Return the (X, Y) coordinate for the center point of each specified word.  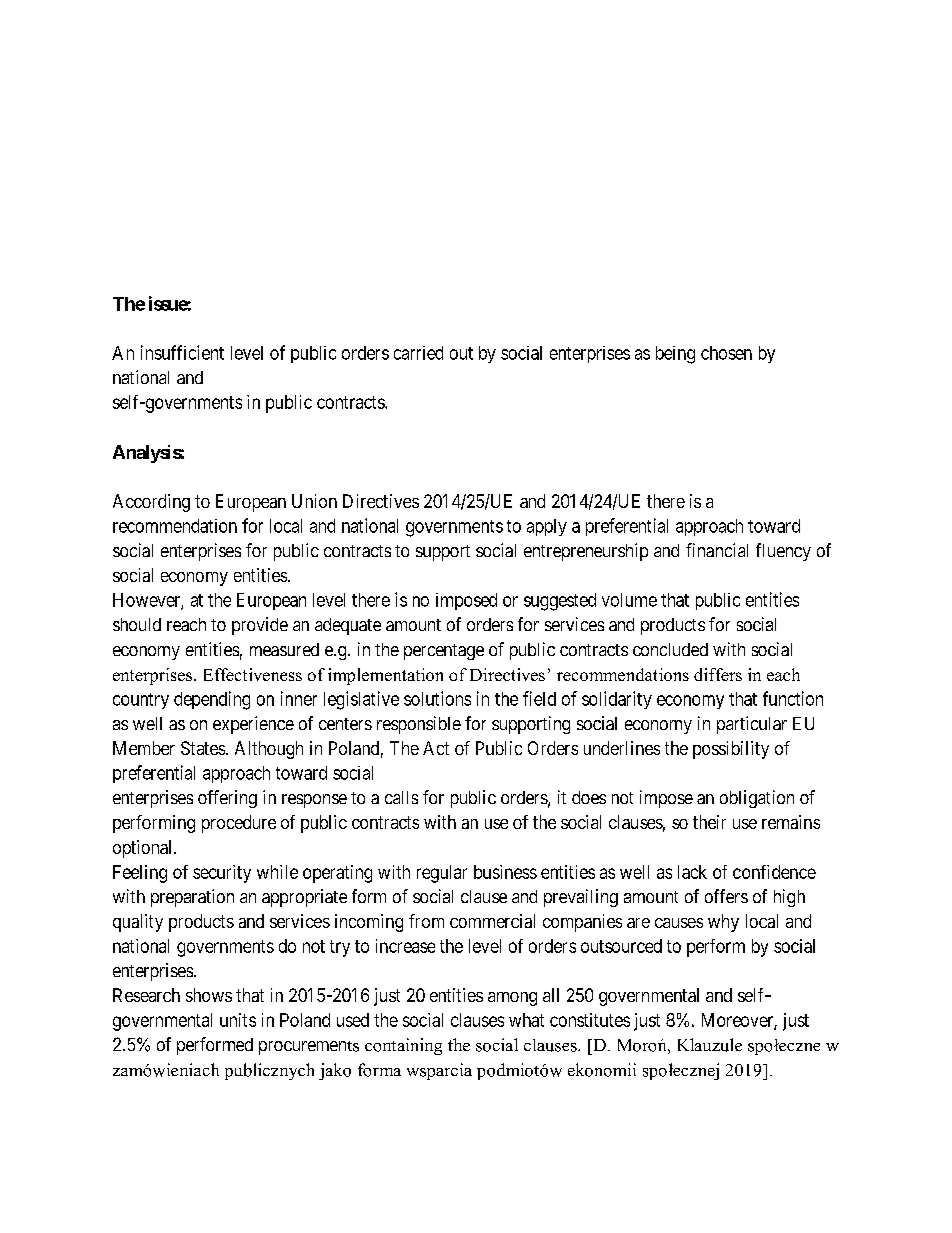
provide (260, 626)
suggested (560, 602)
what (526, 1020)
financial (717, 550)
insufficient (182, 352)
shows (209, 995)
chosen (726, 353)
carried (418, 353)
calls (401, 797)
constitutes (590, 1020)
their (709, 822)
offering (227, 799)
